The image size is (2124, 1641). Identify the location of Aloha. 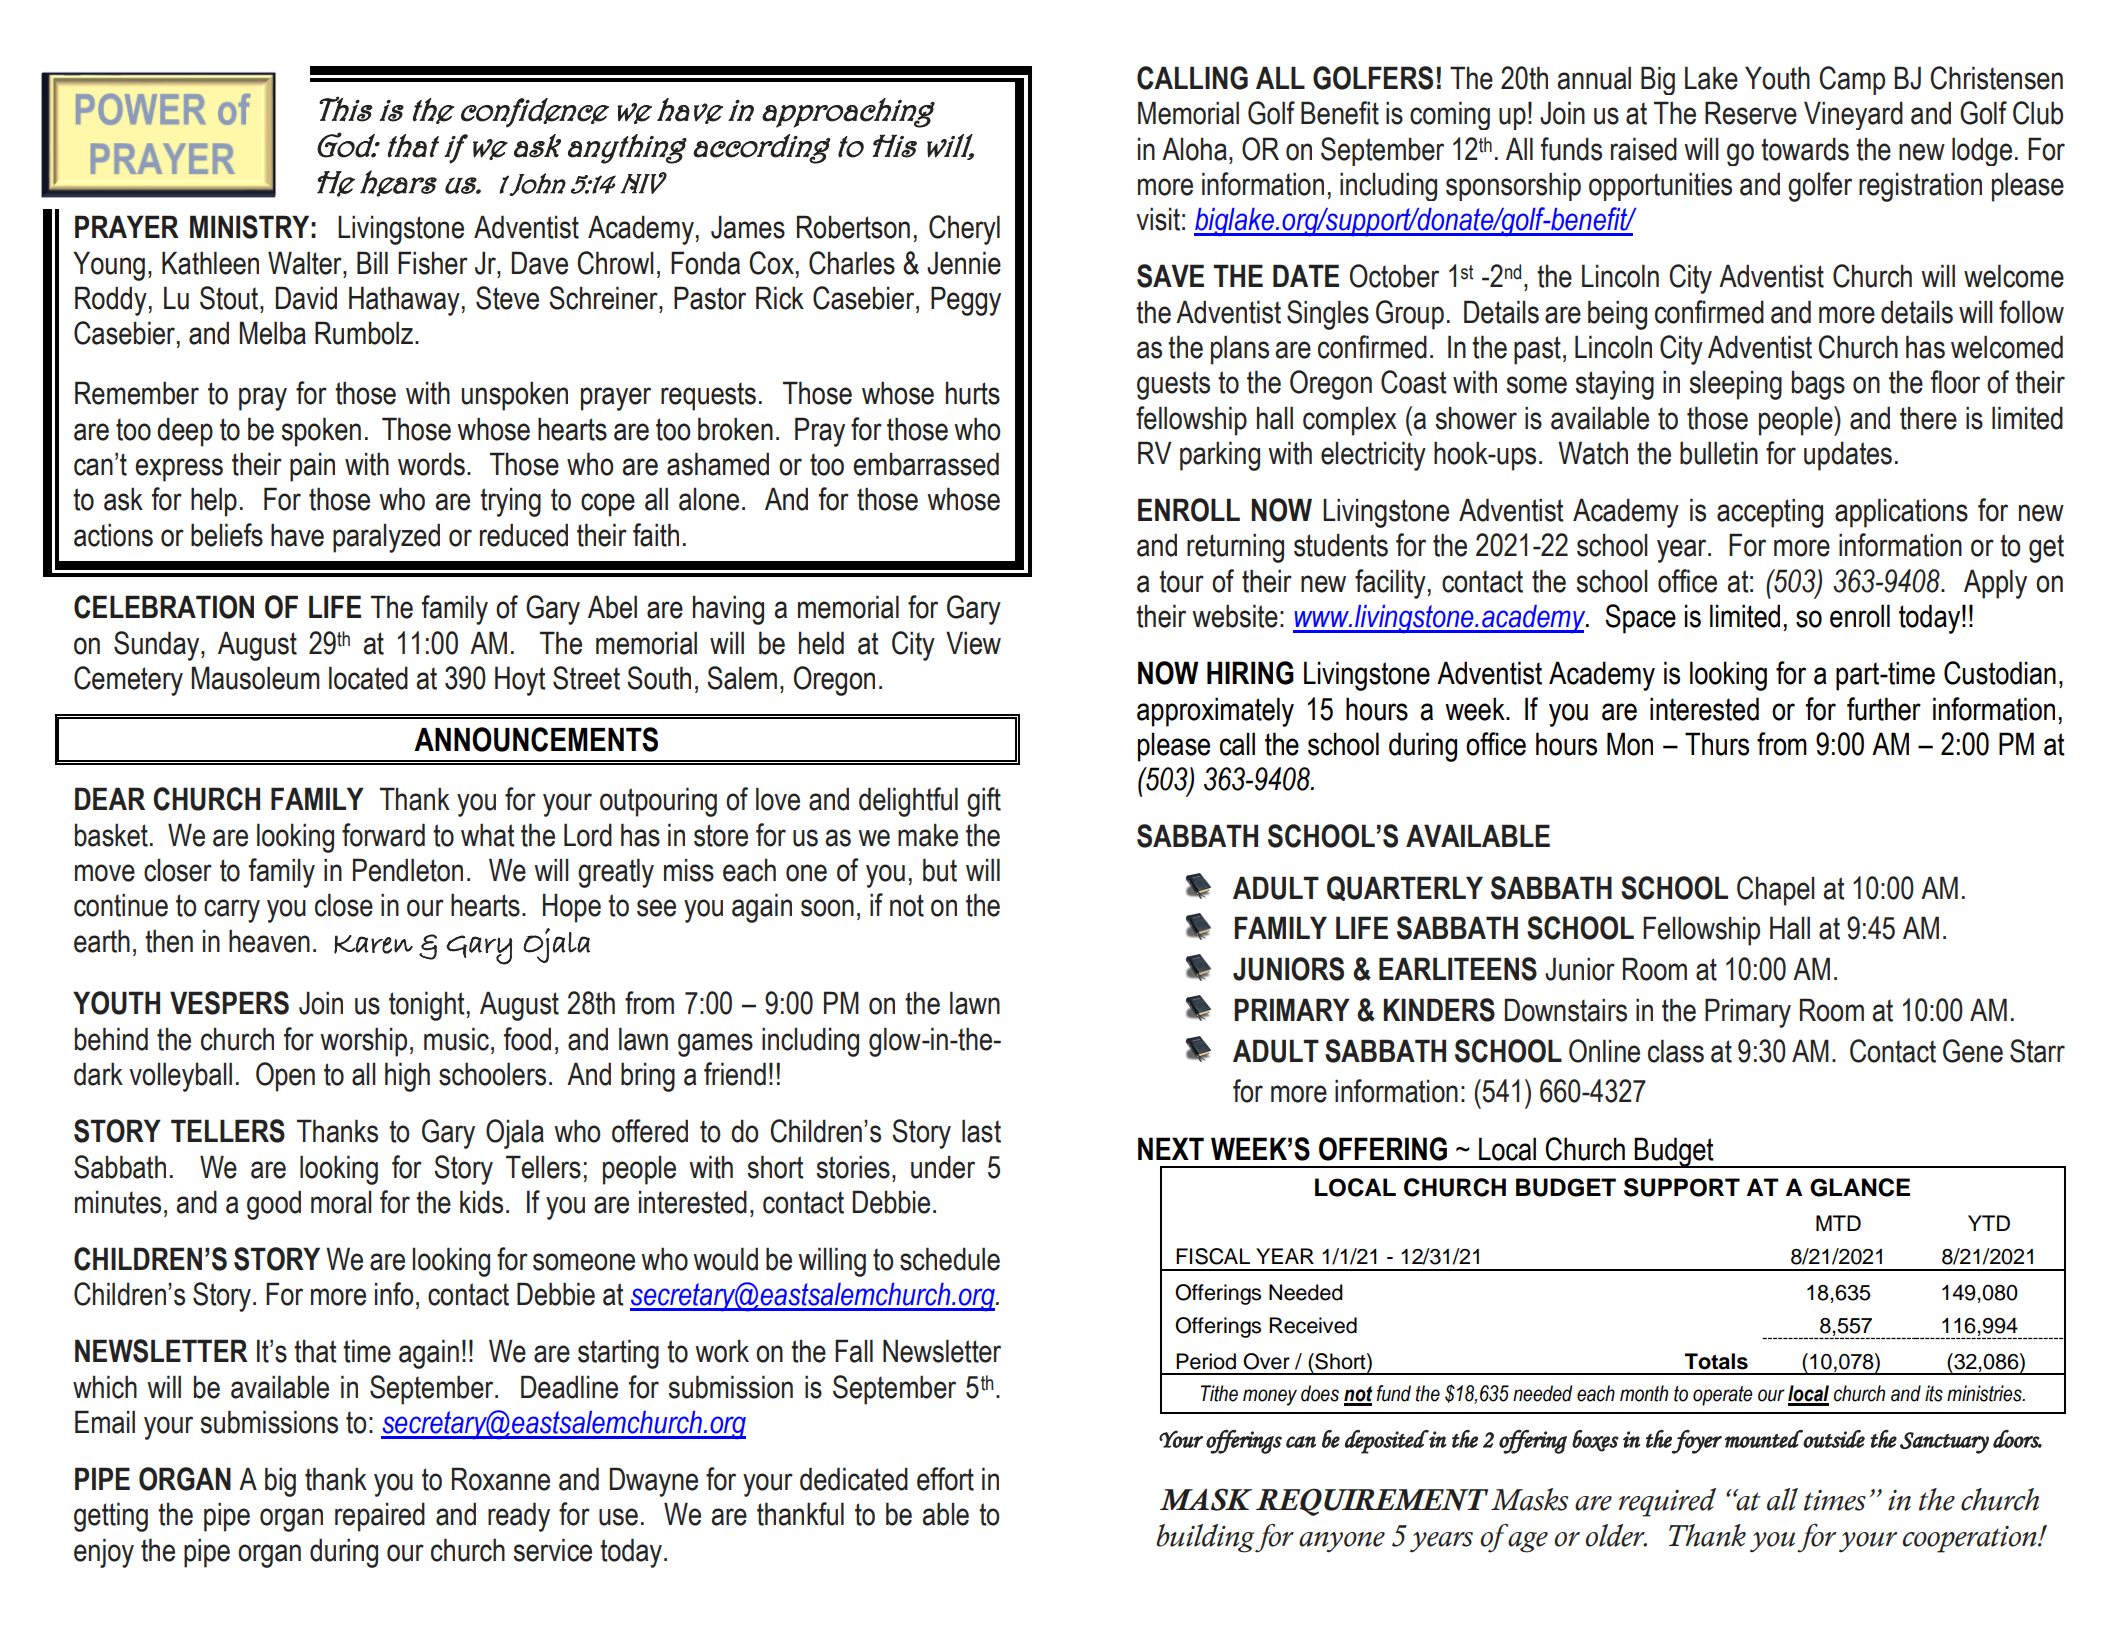
(1194, 149).
